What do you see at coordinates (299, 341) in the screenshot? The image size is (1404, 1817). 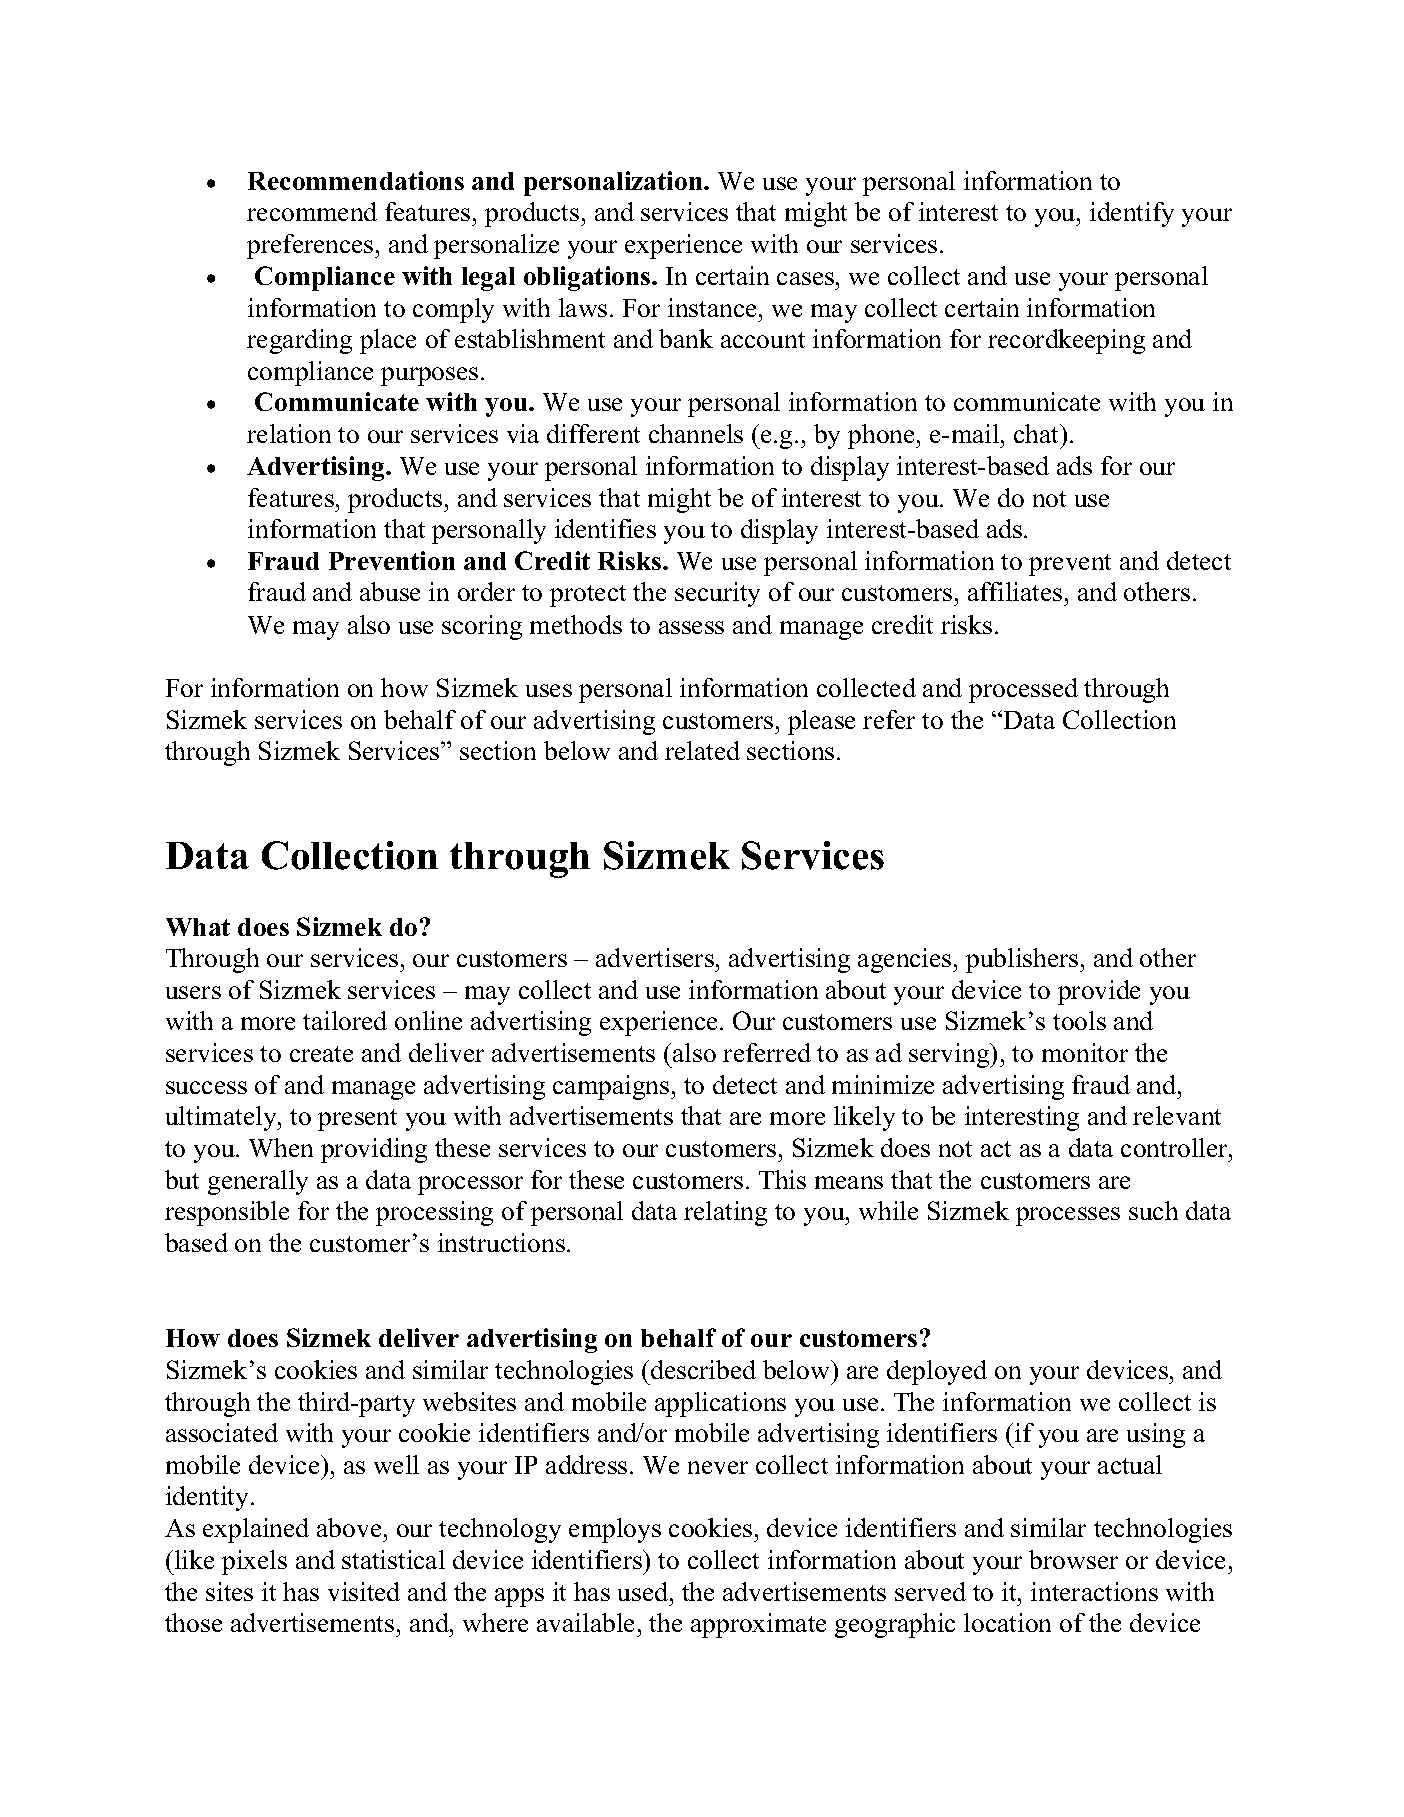 I see `regarding` at bounding box center [299, 341].
